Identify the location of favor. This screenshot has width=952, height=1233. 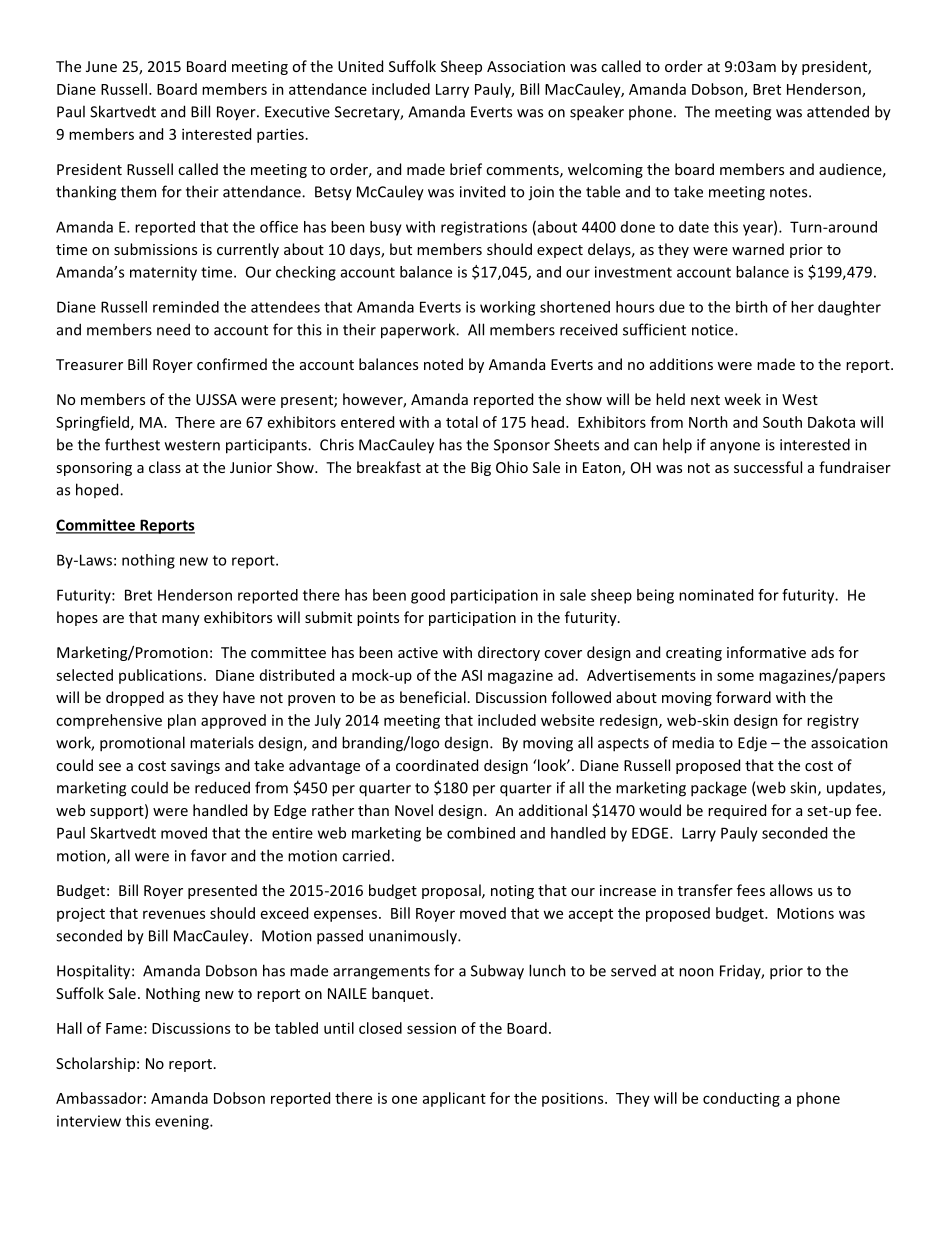
(209, 855).
